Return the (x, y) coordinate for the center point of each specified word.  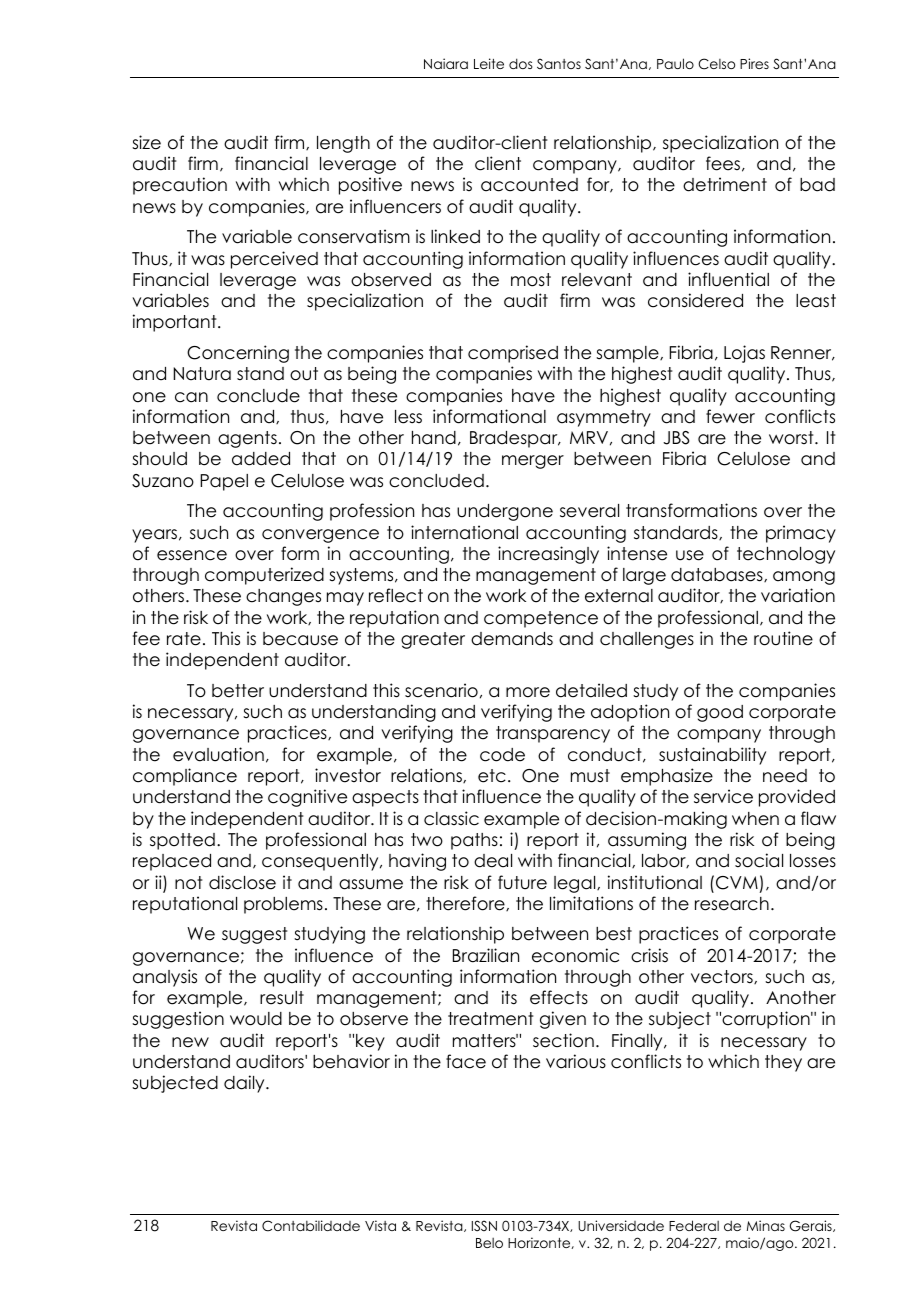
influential (728, 279)
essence (192, 555)
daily (245, 1084)
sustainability (712, 756)
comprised (513, 354)
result (282, 998)
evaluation (218, 754)
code (502, 755)
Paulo (675, 63)
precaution (180, 186)
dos (521, 63)
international (464, 532)
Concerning (238, 354)
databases (718, 575)
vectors (723, 977)
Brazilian (486, 955)
